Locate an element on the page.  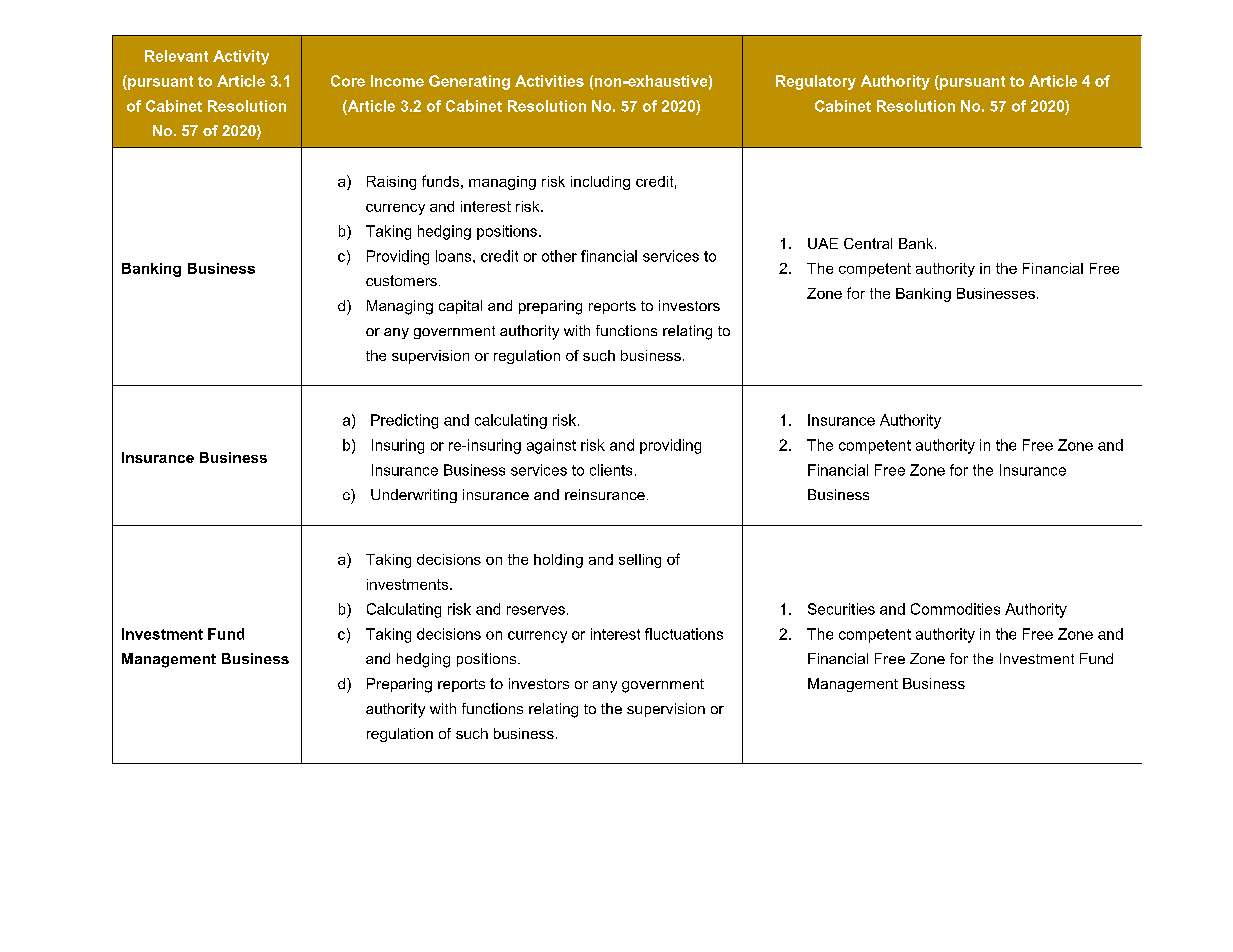
Regulatory is located at coordinates (816, 82).
